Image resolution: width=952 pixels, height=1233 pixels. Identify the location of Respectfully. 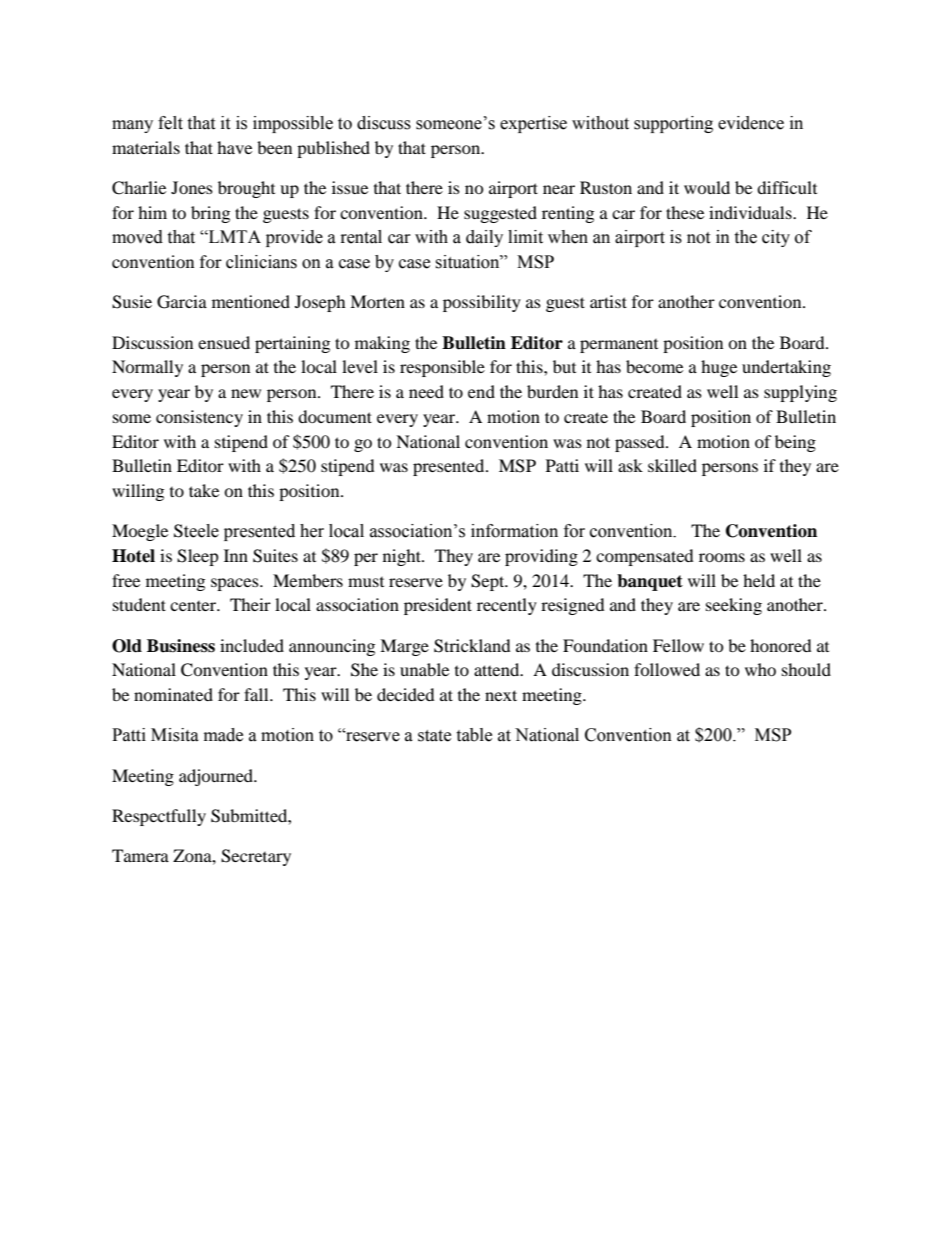
(159, 817).
